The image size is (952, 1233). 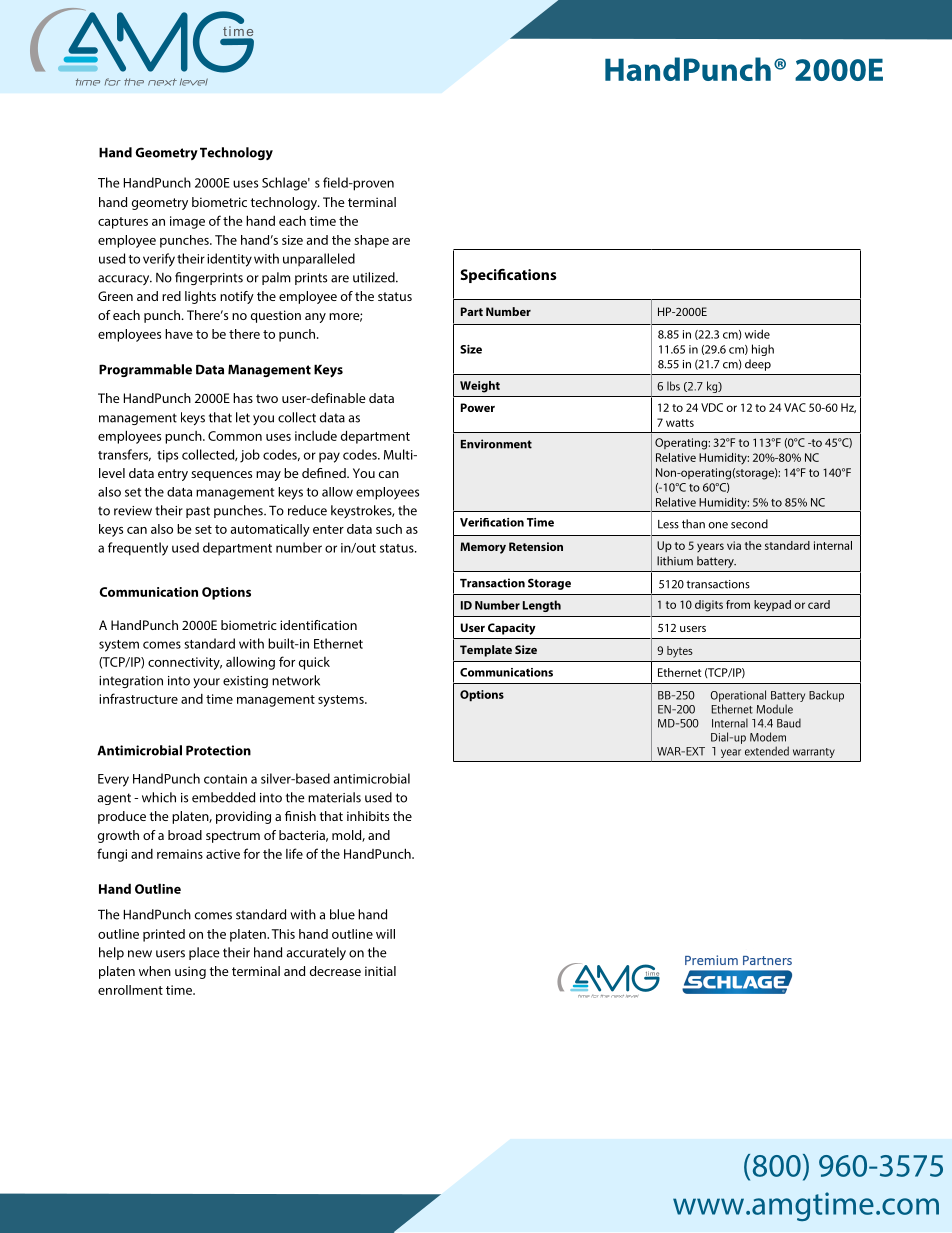 I want to click on keypad, so click(x=772, y=606).
